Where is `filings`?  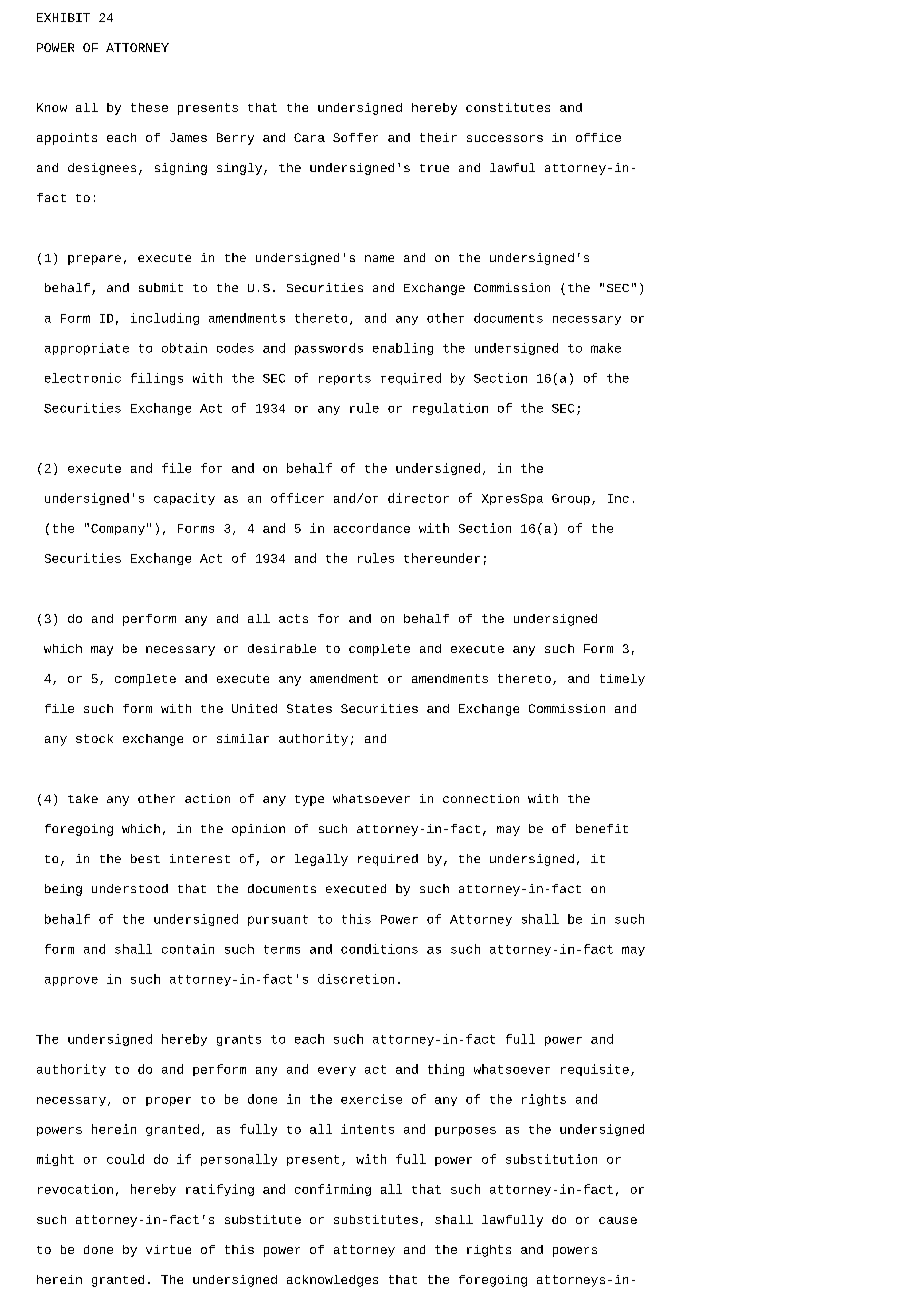
filings is located at coordinates (157, 379).
